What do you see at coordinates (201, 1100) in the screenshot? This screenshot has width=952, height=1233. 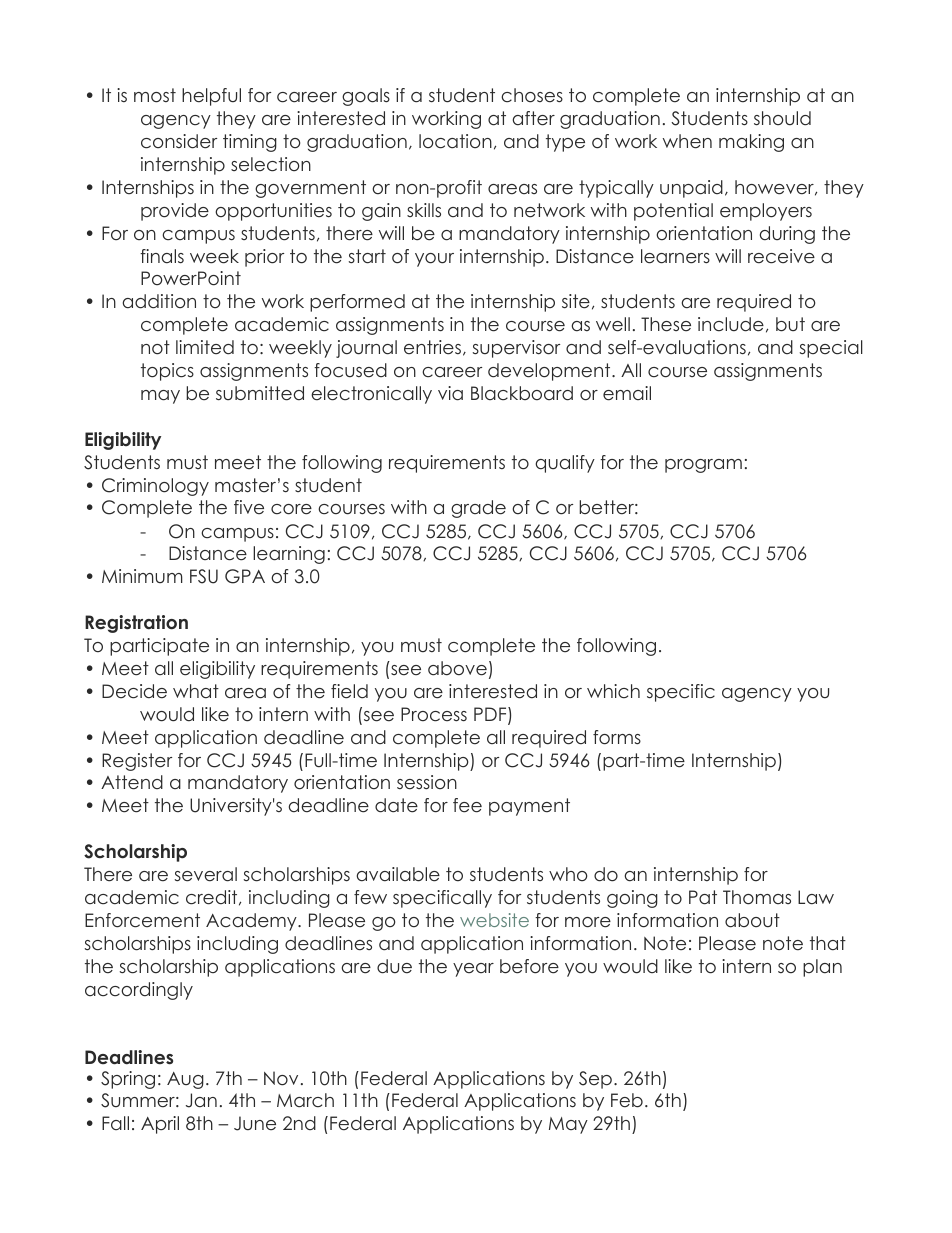 I see `Jan` at bounding box center [201, 1100].
